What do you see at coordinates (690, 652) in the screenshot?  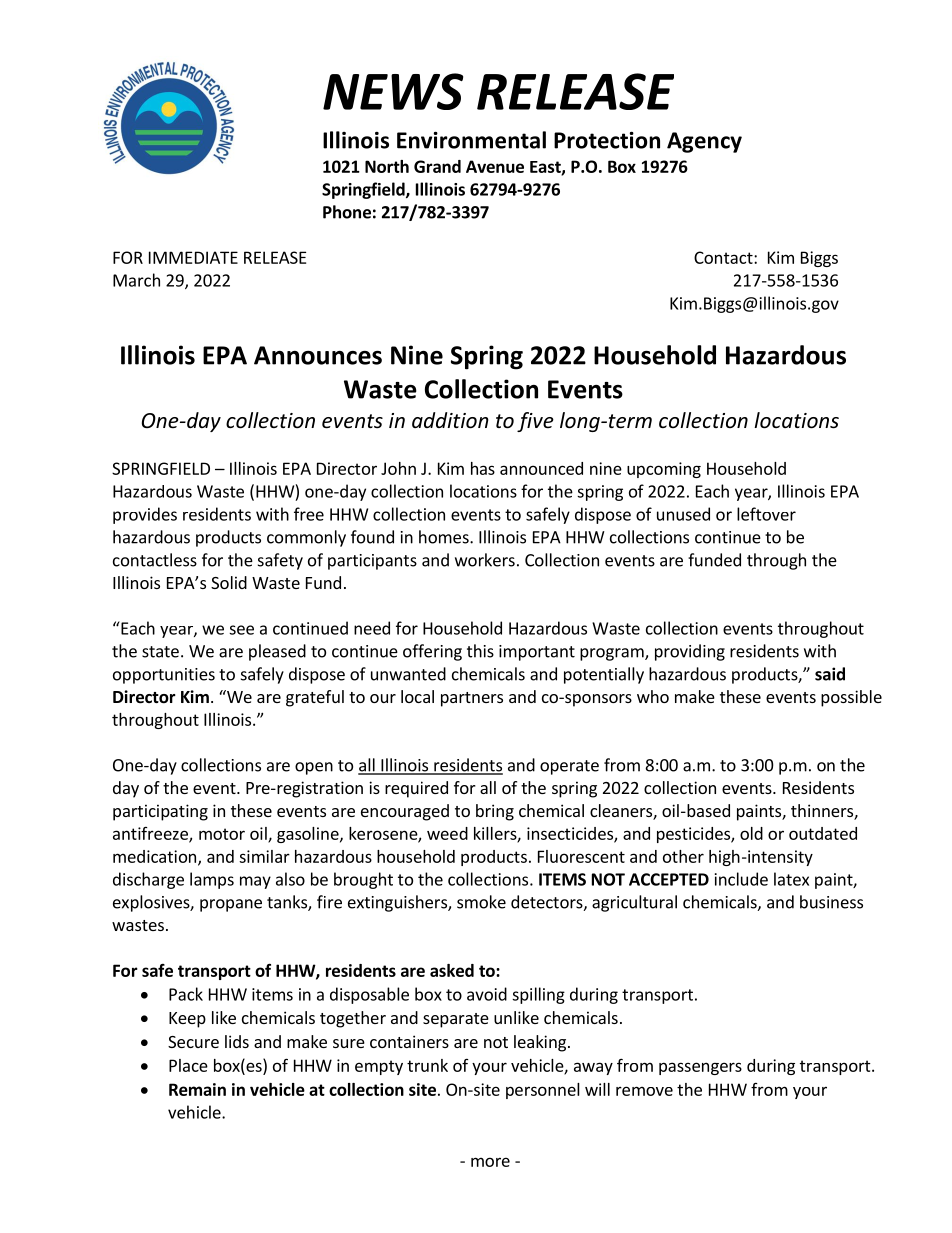 I see `providing` at bounding box center [690, 652].
